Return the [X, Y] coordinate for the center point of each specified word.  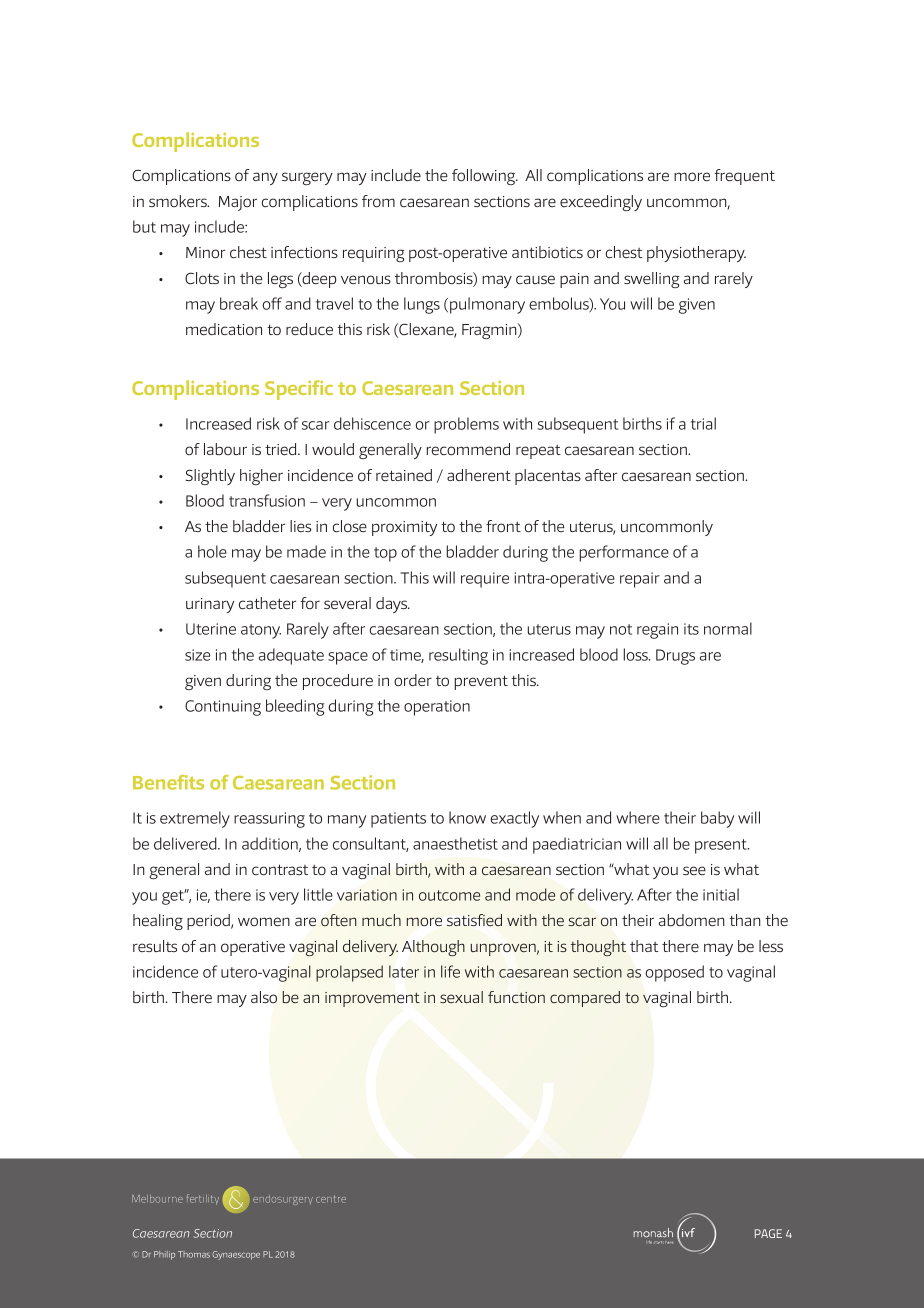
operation [437, 708]
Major [238, 203]
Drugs [675, 657]
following [484, 177]
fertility [203, 1199]
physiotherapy [696, 254]
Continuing [223, 708]
